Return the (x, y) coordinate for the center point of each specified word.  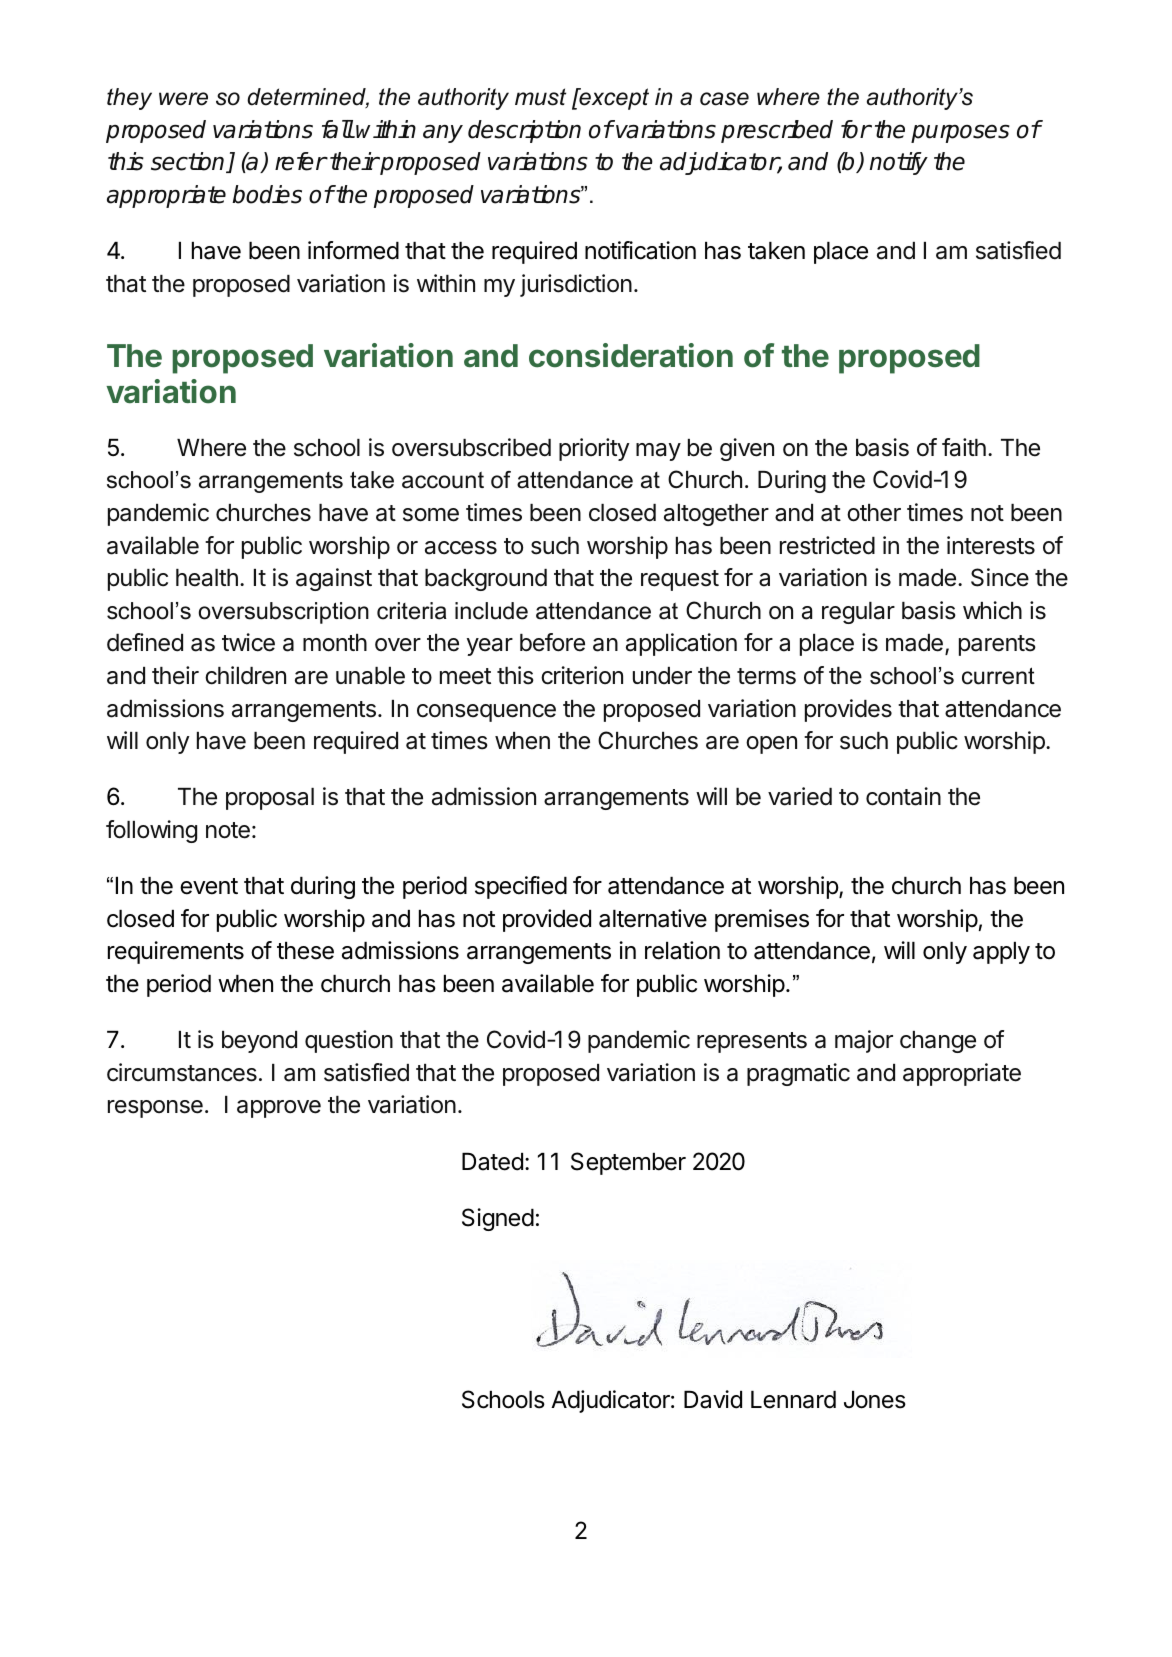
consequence (486, 713)
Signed (498, 1219)
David (713, 1399)
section (189, 162)
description (524, 131)
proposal (270, 799)
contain (903, 796)
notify (899, 163)
